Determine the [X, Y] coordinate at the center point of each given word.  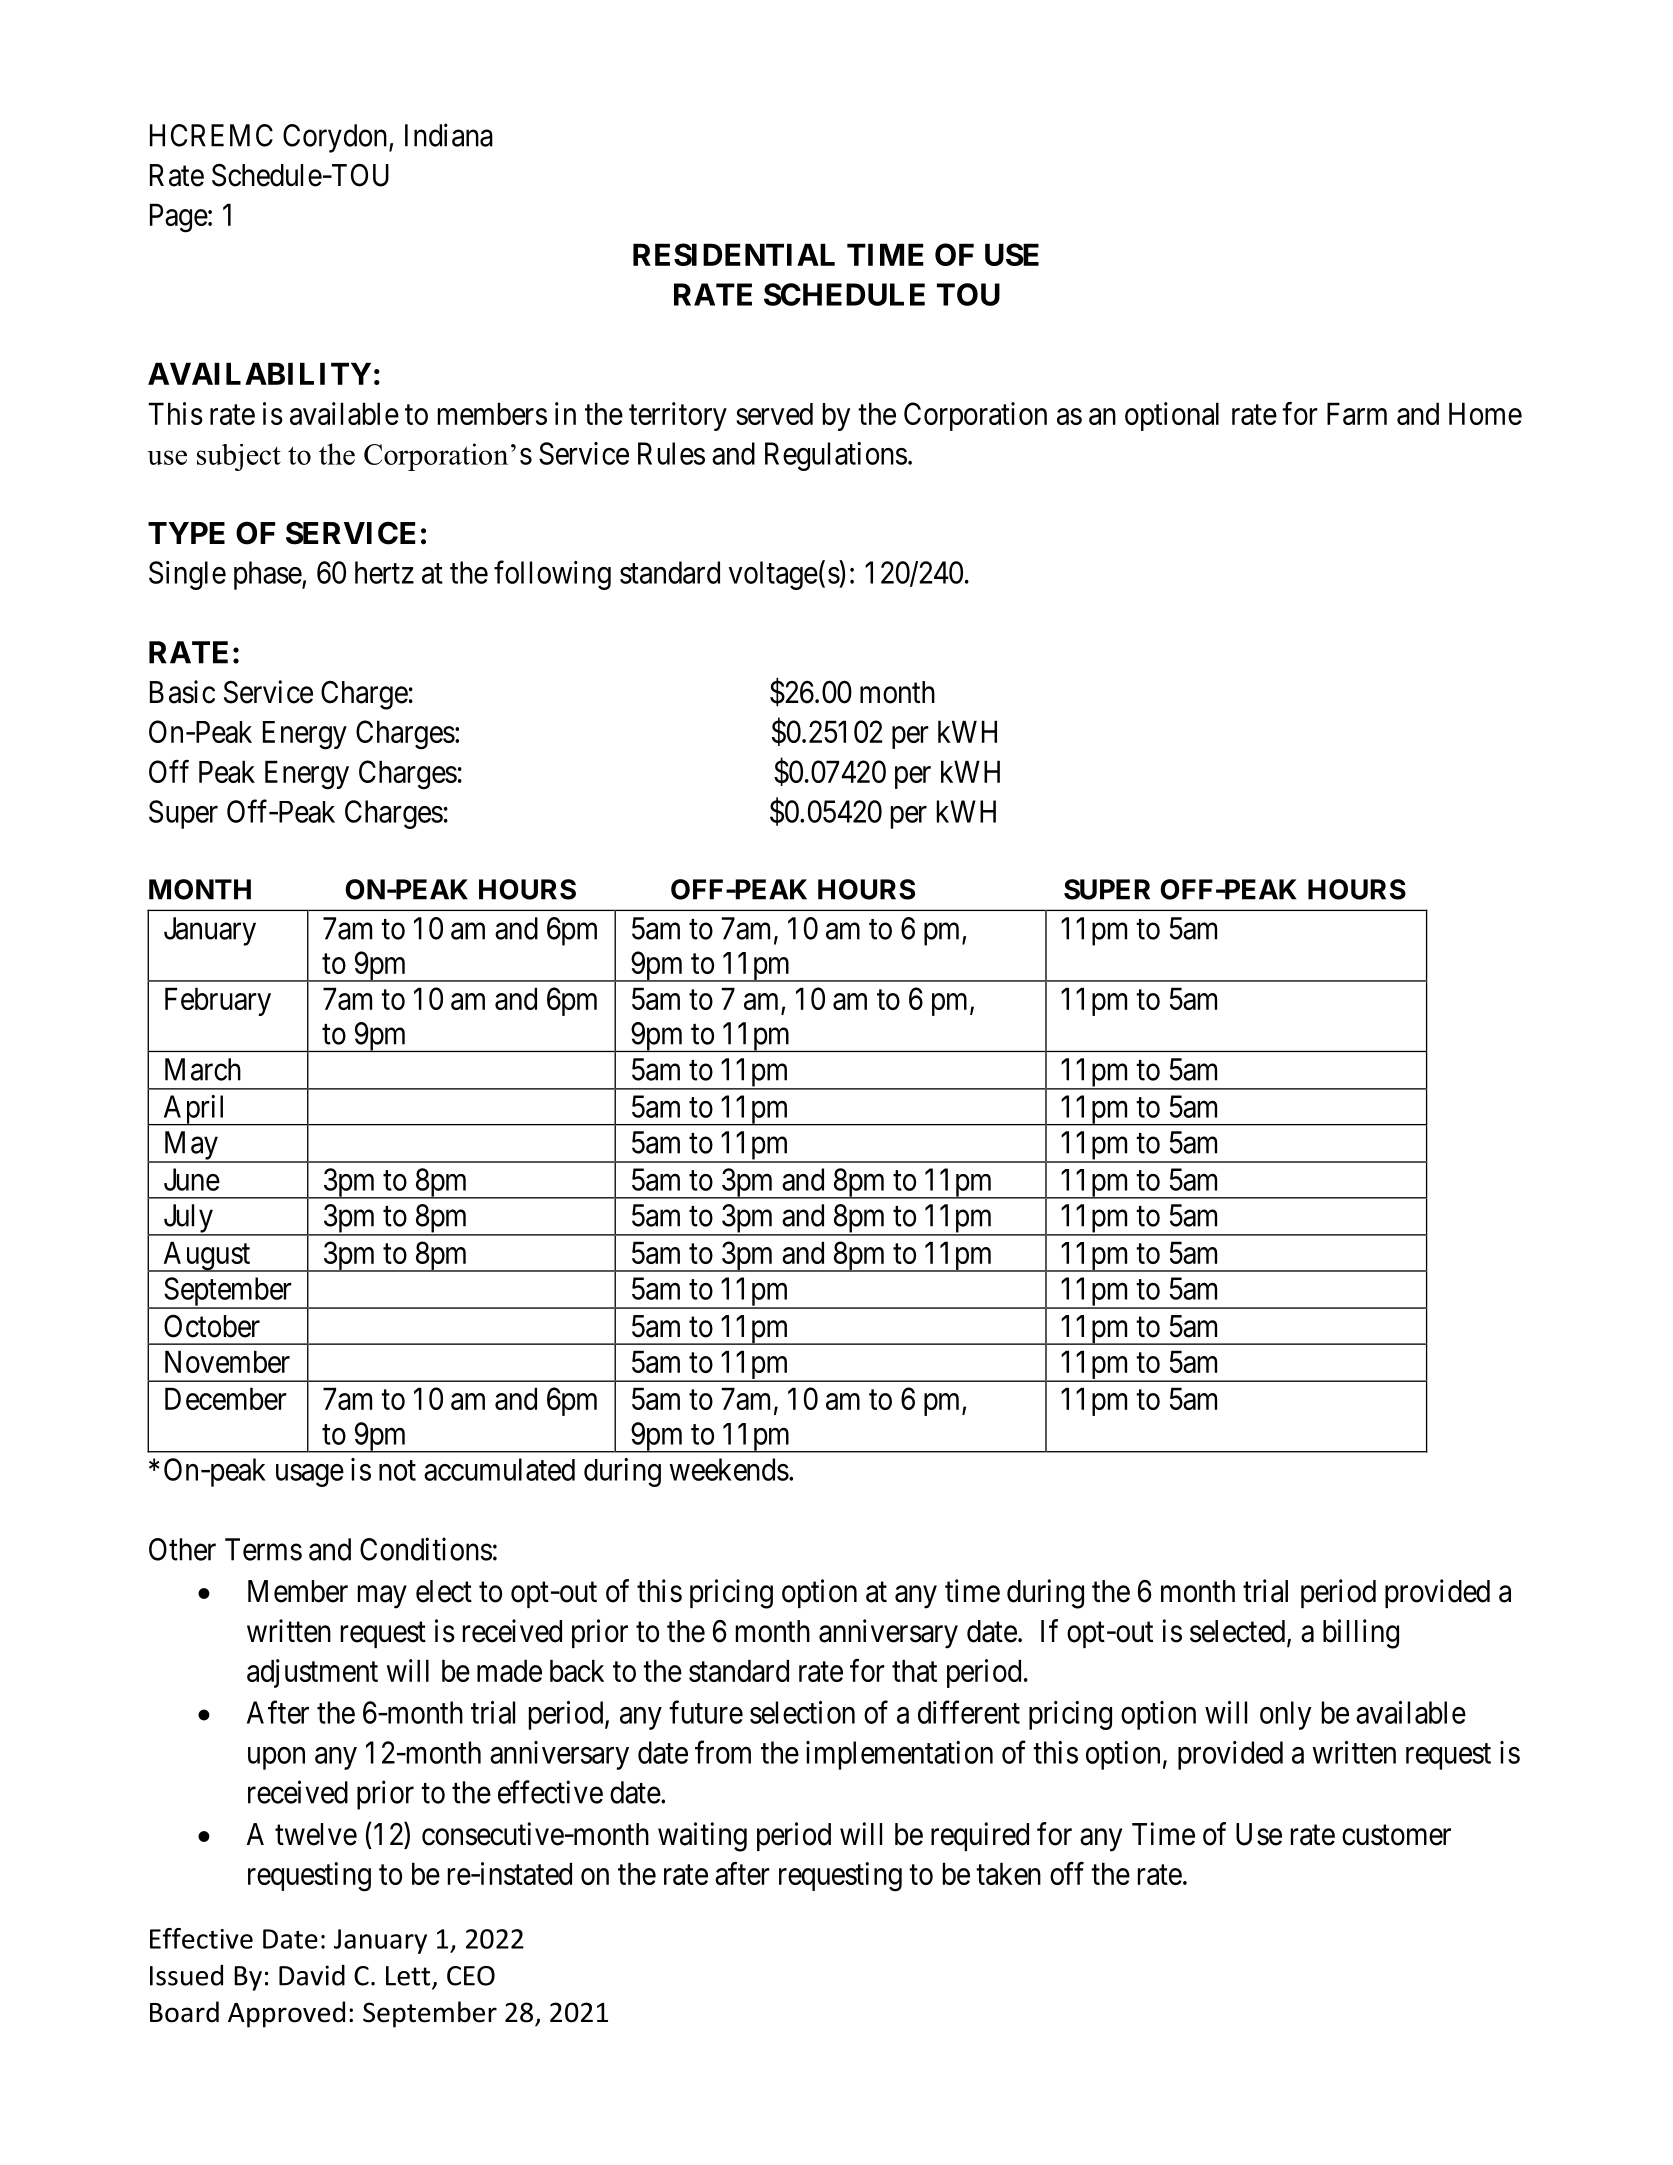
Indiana [449, 135]
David [312, 1975]
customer [1396, 1835]
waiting [702, 1837]
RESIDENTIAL [734, 254]
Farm [1357, 413]
